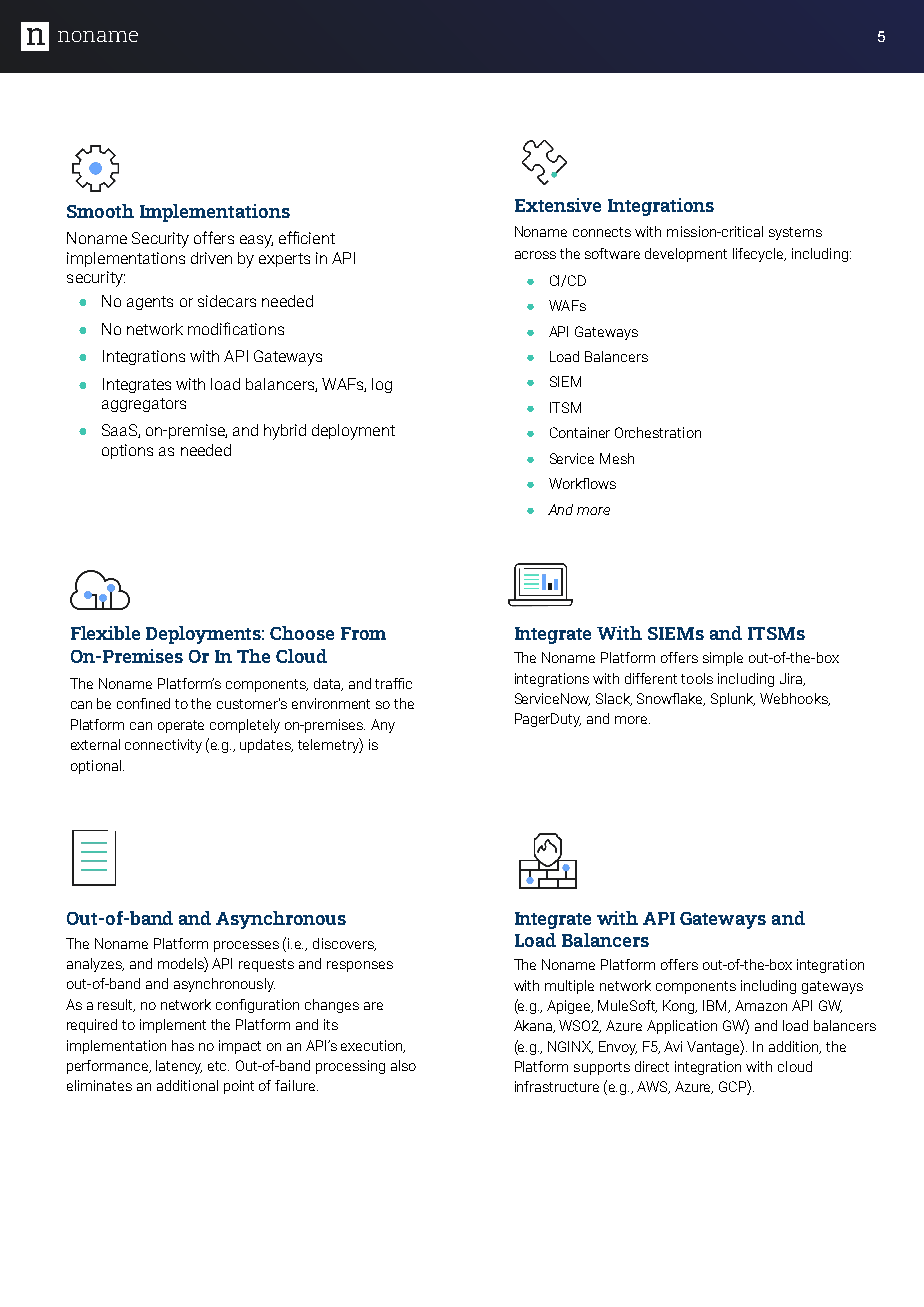  What do you see at coordinates (383, 726) in the image?
I see `Any` at bounding box center [383, 726].
